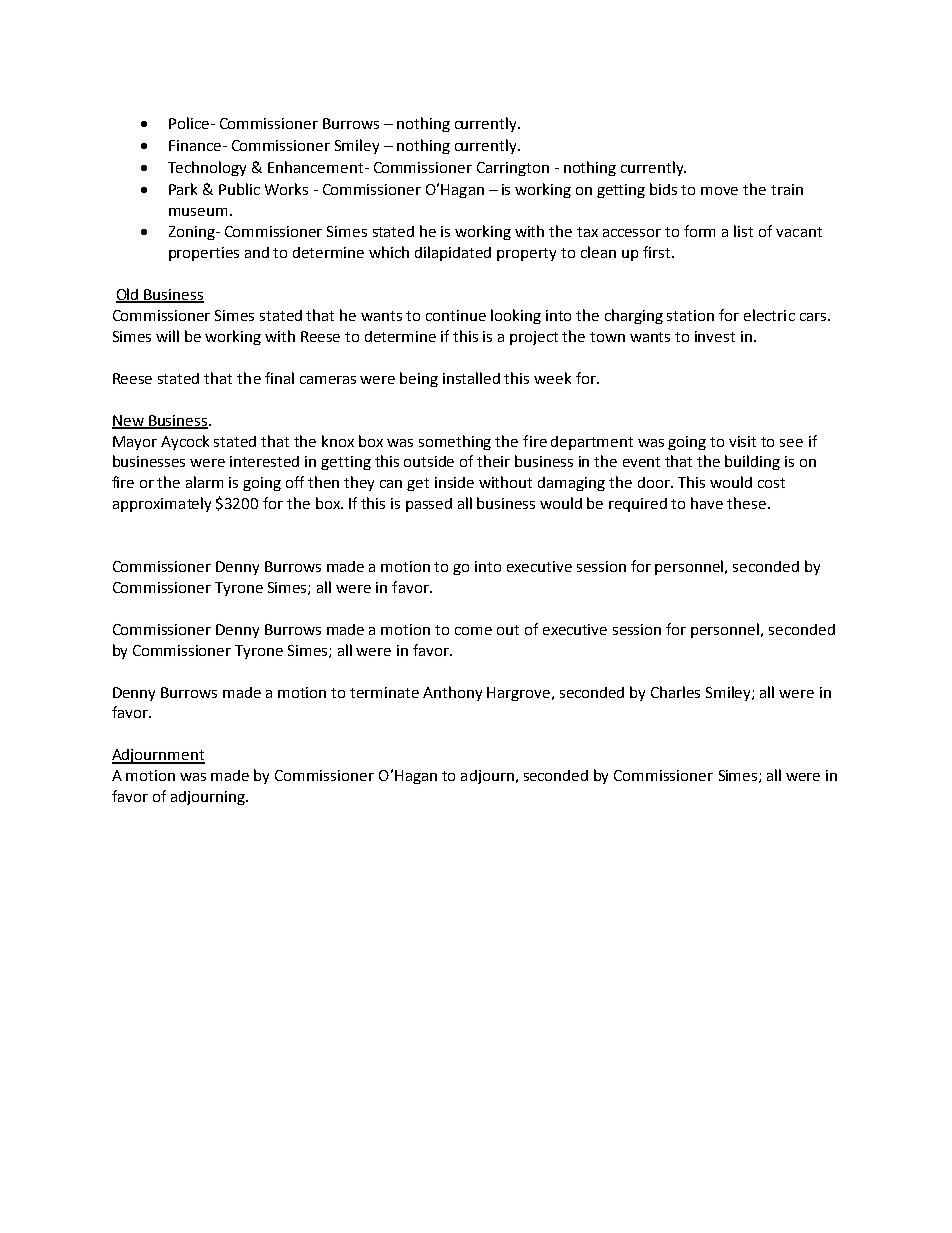 This screenshot has height=1233, width=952. Describe the element at coordinates (183, 189) in the screenshot. I see `Park` at that location.
